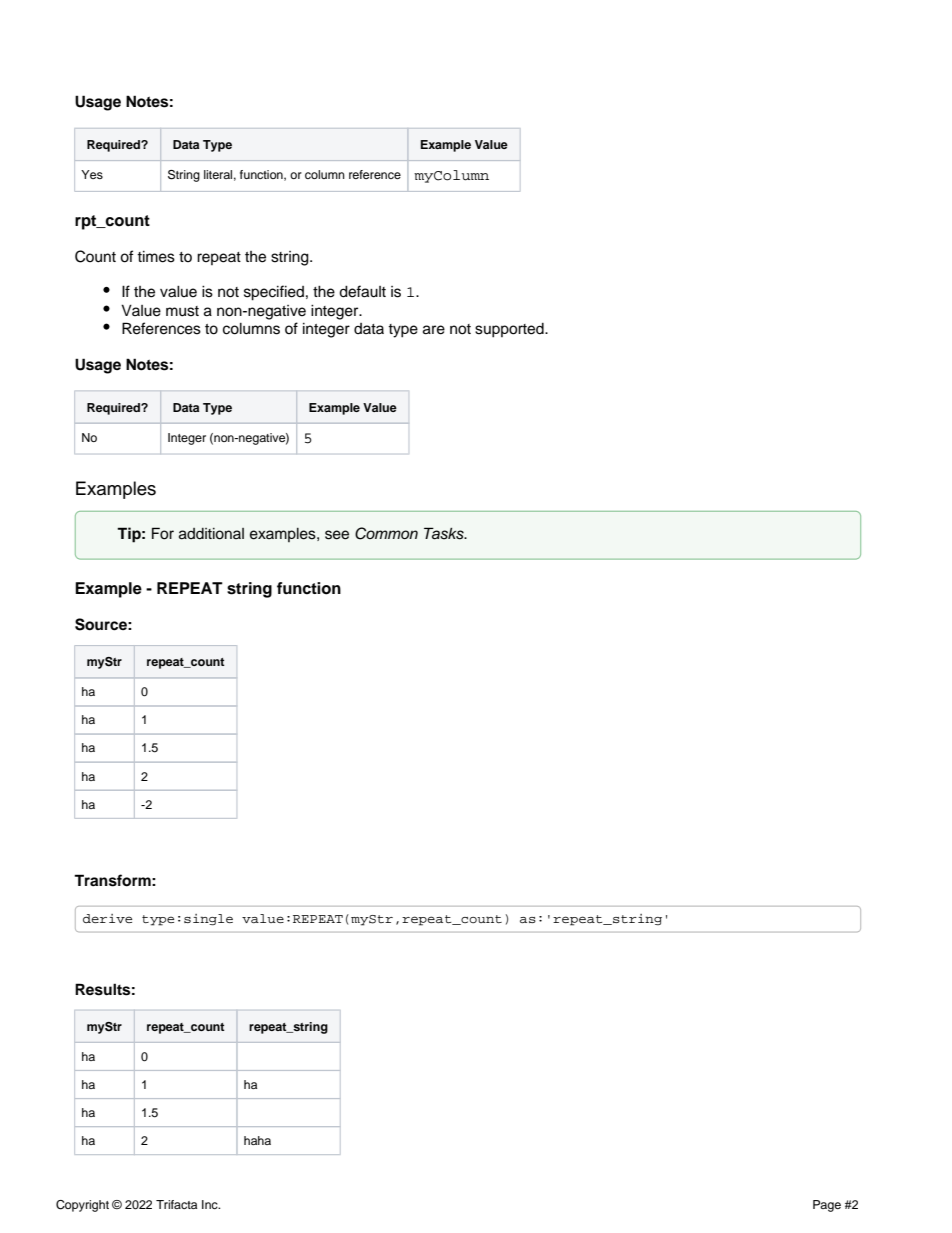 The height and width of the image is (1233, 952). I want to click on haha, so click(257, 1140).
